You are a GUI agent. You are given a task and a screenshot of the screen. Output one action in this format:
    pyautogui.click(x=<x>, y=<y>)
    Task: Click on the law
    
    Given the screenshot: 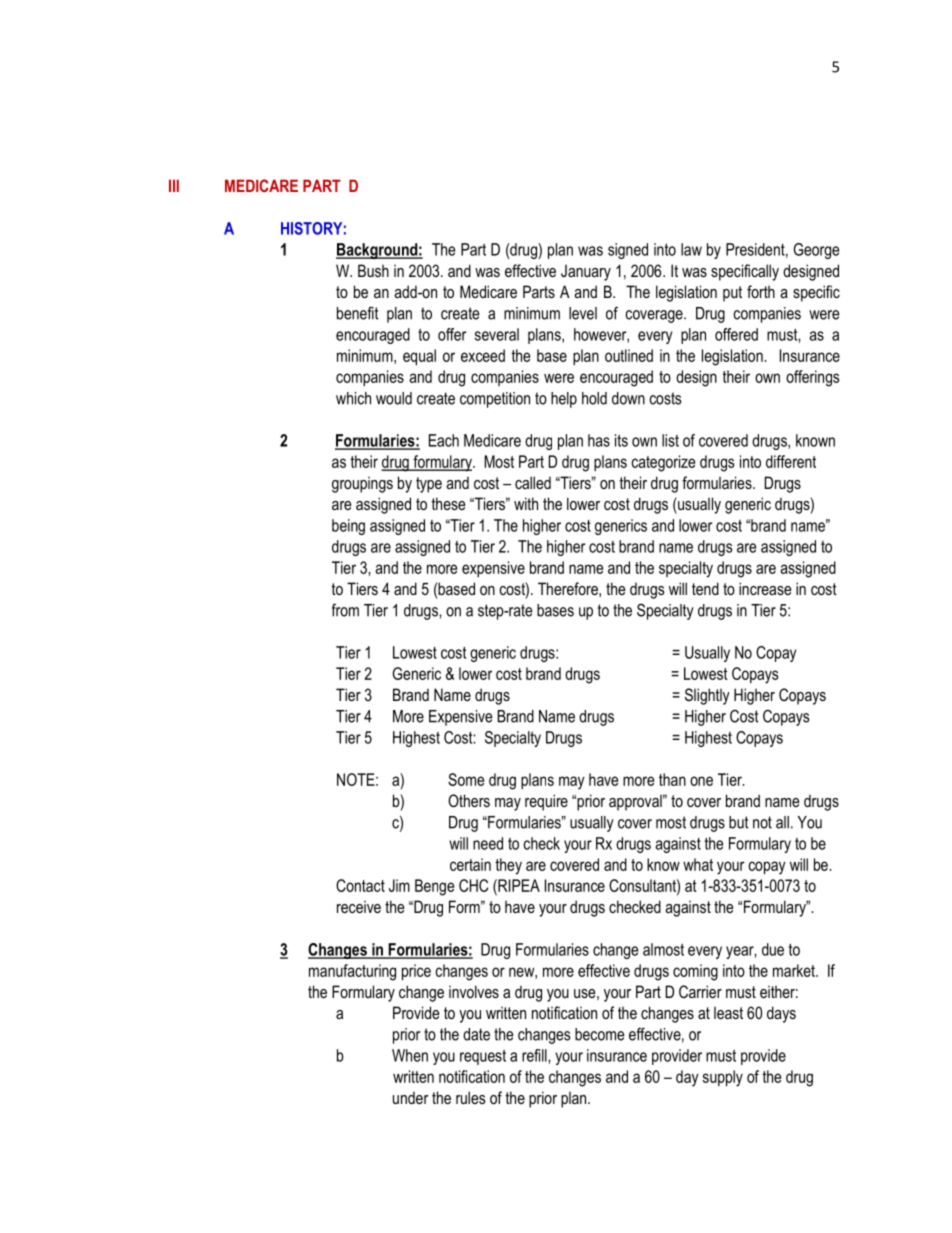 What is the action you would take?
    pyautogui.click(x=691, y=249)
